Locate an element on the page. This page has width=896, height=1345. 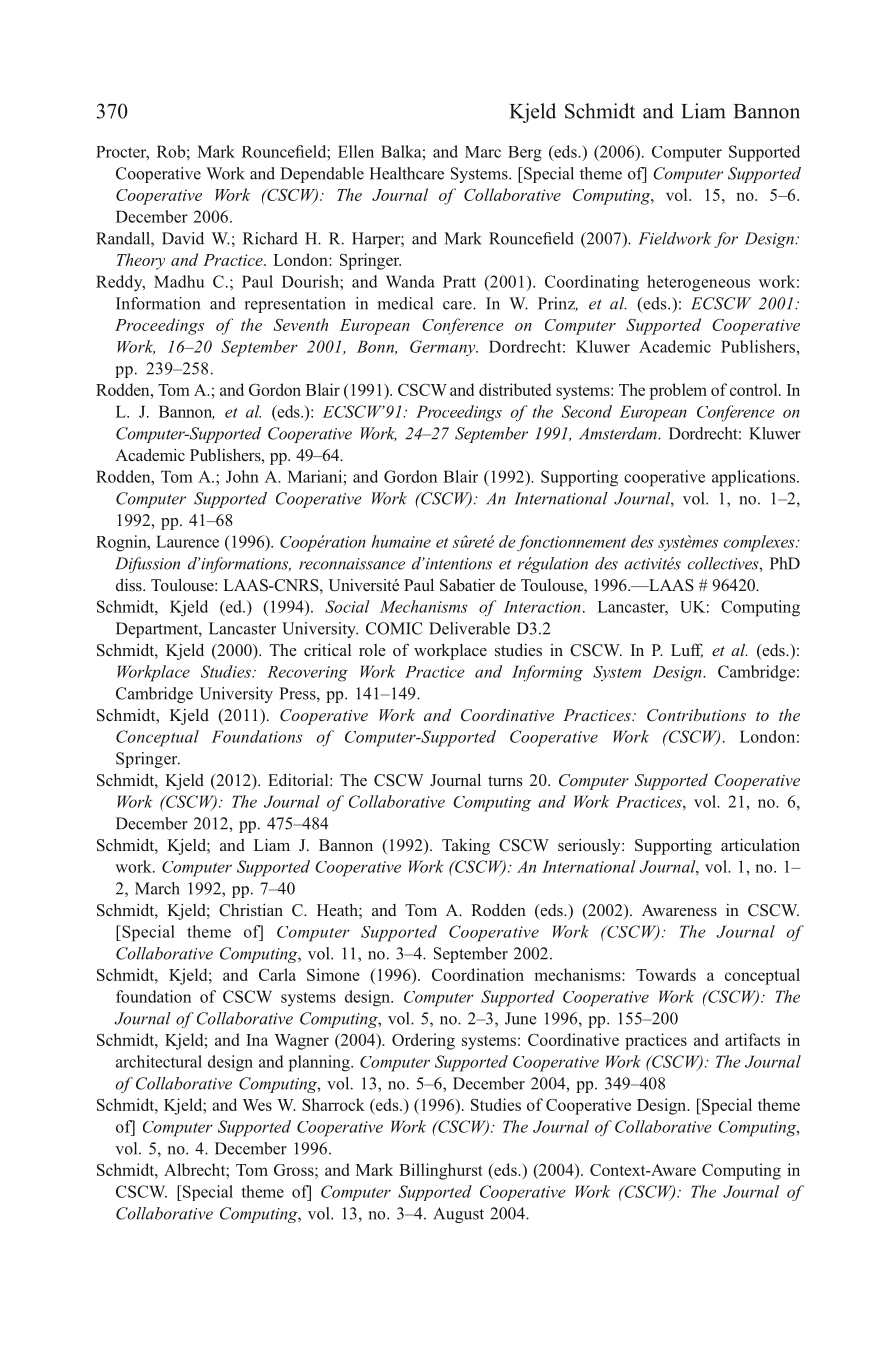
David is located at coordinates (183, 238).
